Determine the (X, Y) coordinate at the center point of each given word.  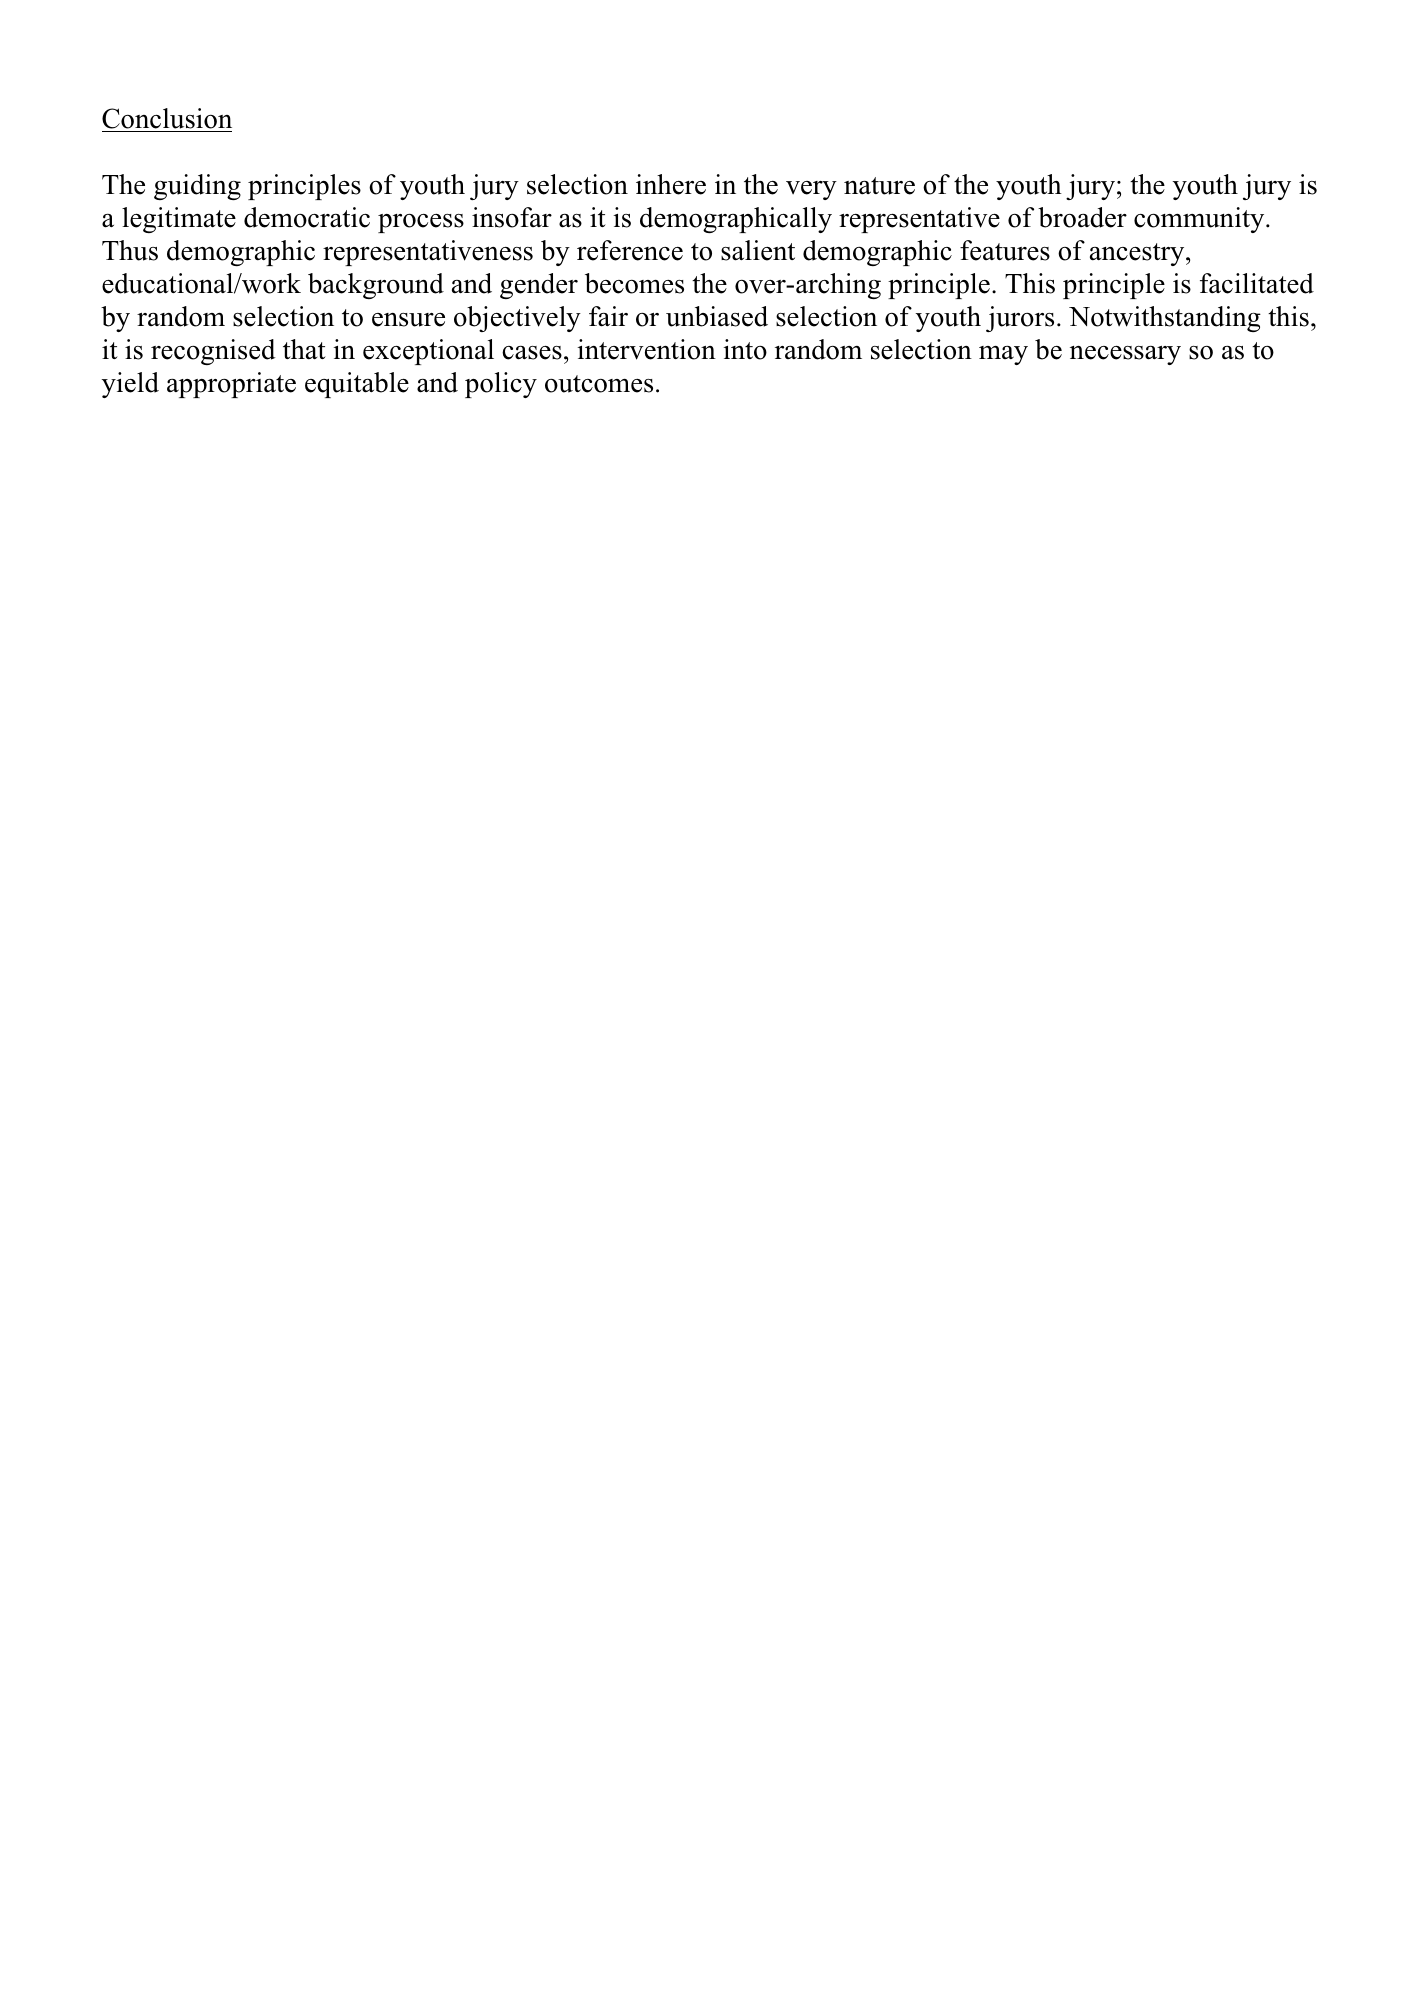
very (811, 190)
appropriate (231, 385)
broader (1082, 217)
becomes (634, 283)
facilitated (1257, 283)
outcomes (599, 384)
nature (879, 186)
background (376, 286)
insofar (512, 217)
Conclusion (167, 118)
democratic (307, 217)
